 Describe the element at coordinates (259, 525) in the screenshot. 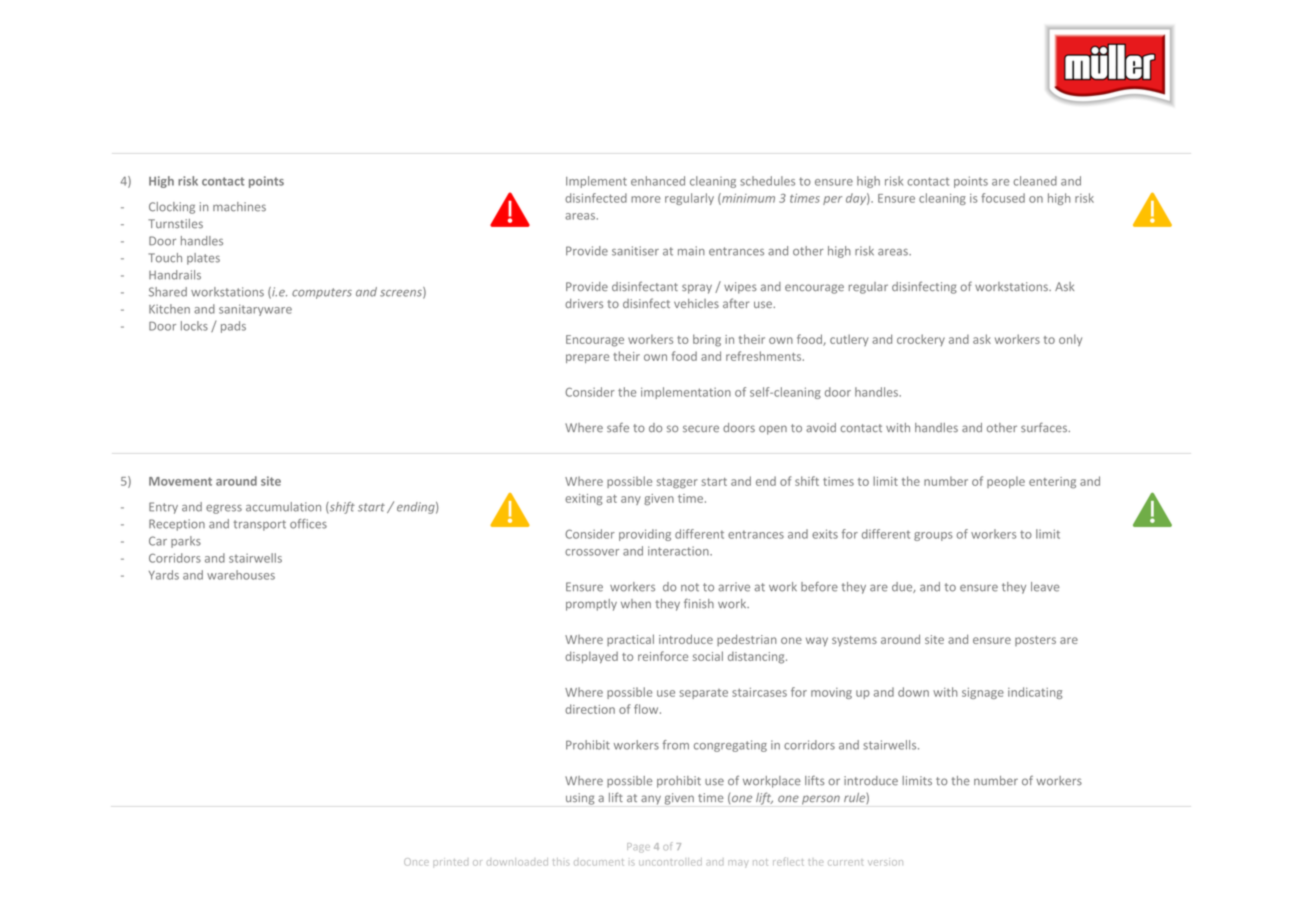

I see `transport` at that location.
